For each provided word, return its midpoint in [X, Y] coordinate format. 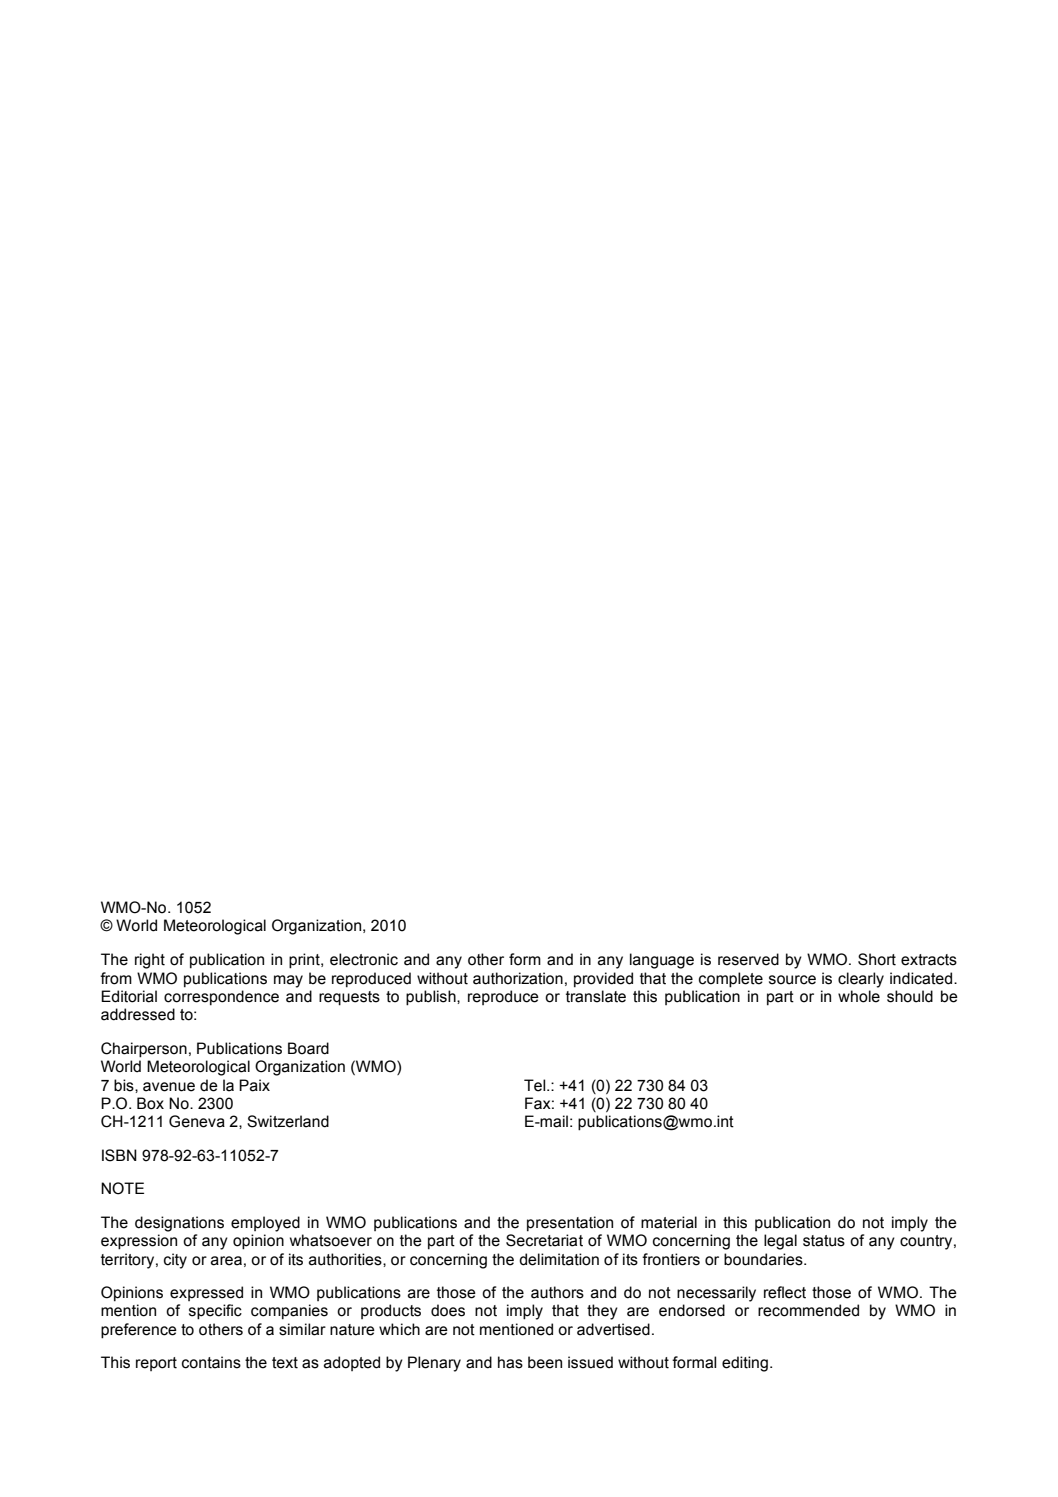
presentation [570, 1224]
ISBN [119, 1155]
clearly [861, 980]
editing [745, 1364]
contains [211, 1362]
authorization [518, 978]
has [510, 1362]
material [669, 1222]
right [150, 961]
